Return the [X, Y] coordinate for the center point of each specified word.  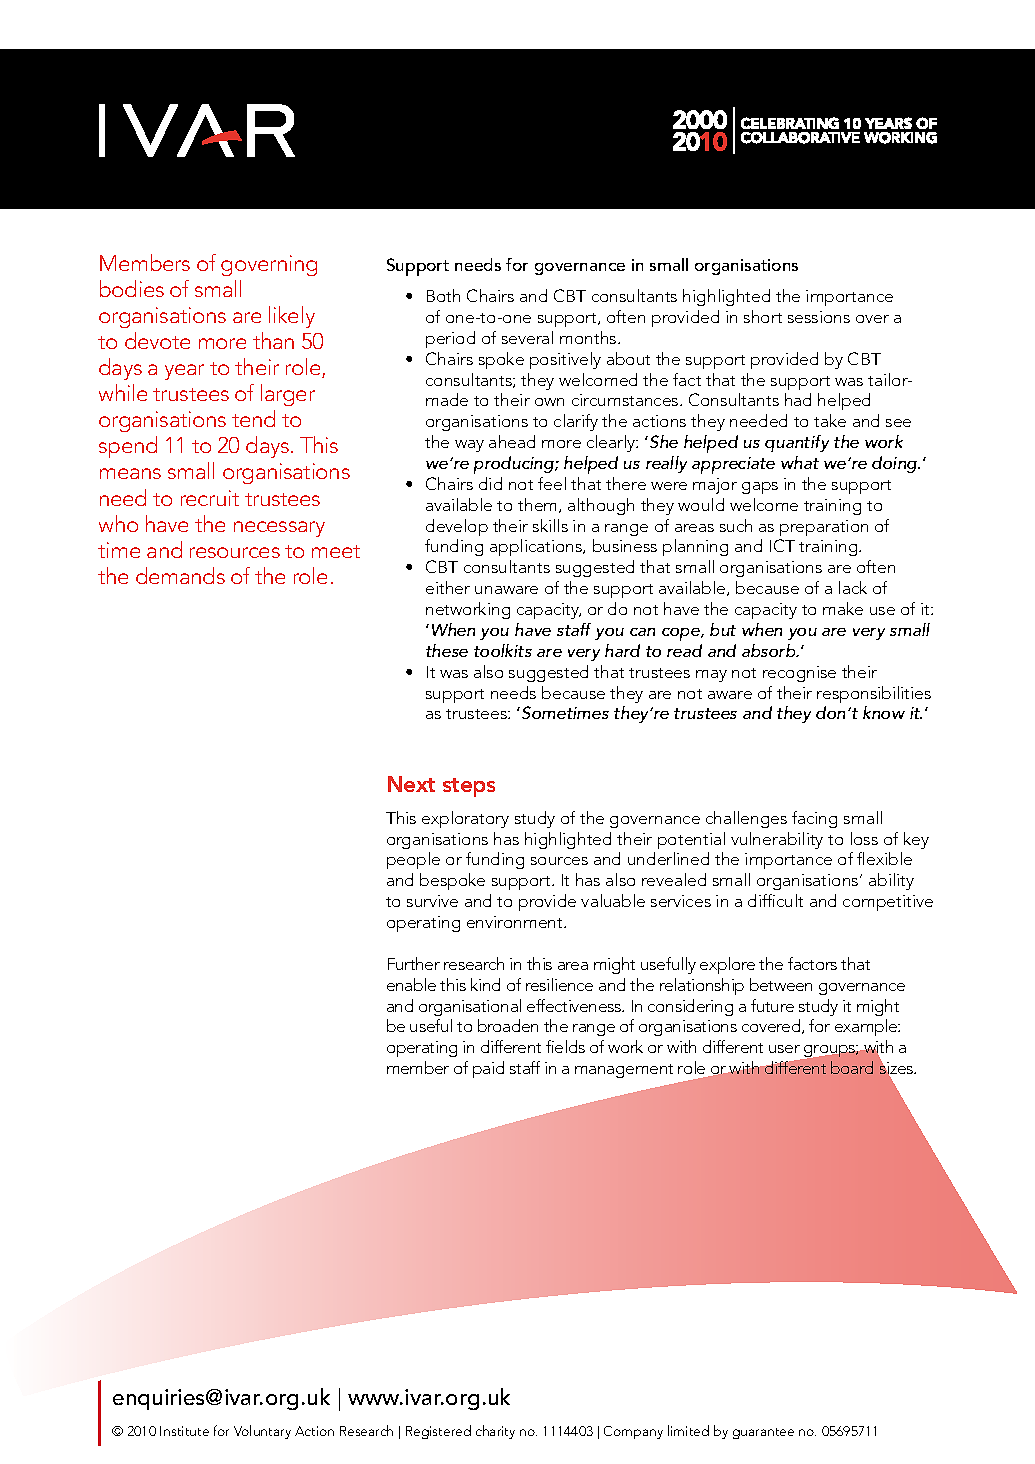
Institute [184, 1431]
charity [495, 1432]
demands [180, 575]
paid [488, 1069]
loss [864, 838]
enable [411, 984]
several [527, 337]
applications [537, 547]
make [843, 608]
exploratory [465, 819]
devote [157, 340]
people [413, 860]
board [852, 1067]
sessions [819, 317]
